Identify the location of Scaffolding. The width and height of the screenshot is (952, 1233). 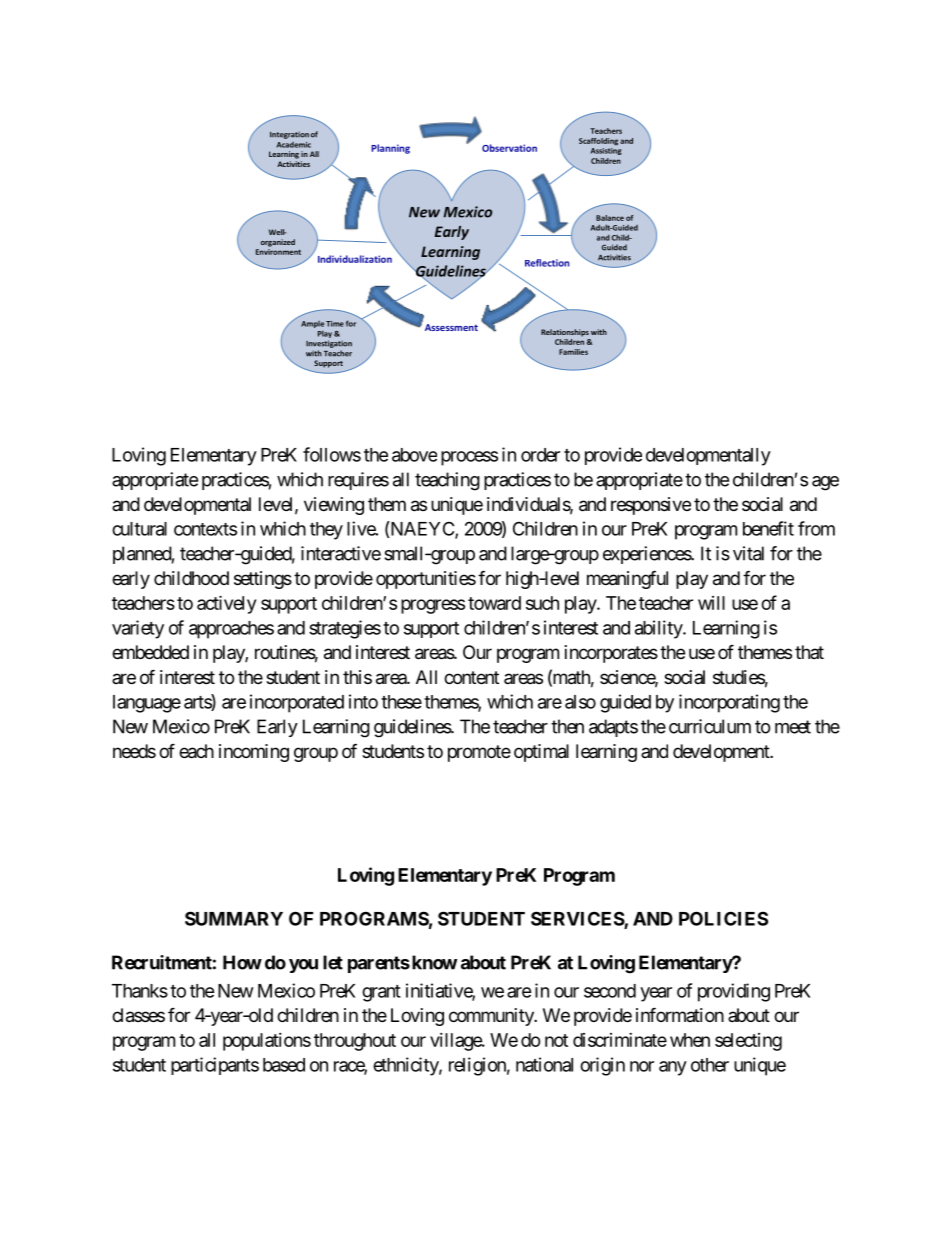
(598, 142).
